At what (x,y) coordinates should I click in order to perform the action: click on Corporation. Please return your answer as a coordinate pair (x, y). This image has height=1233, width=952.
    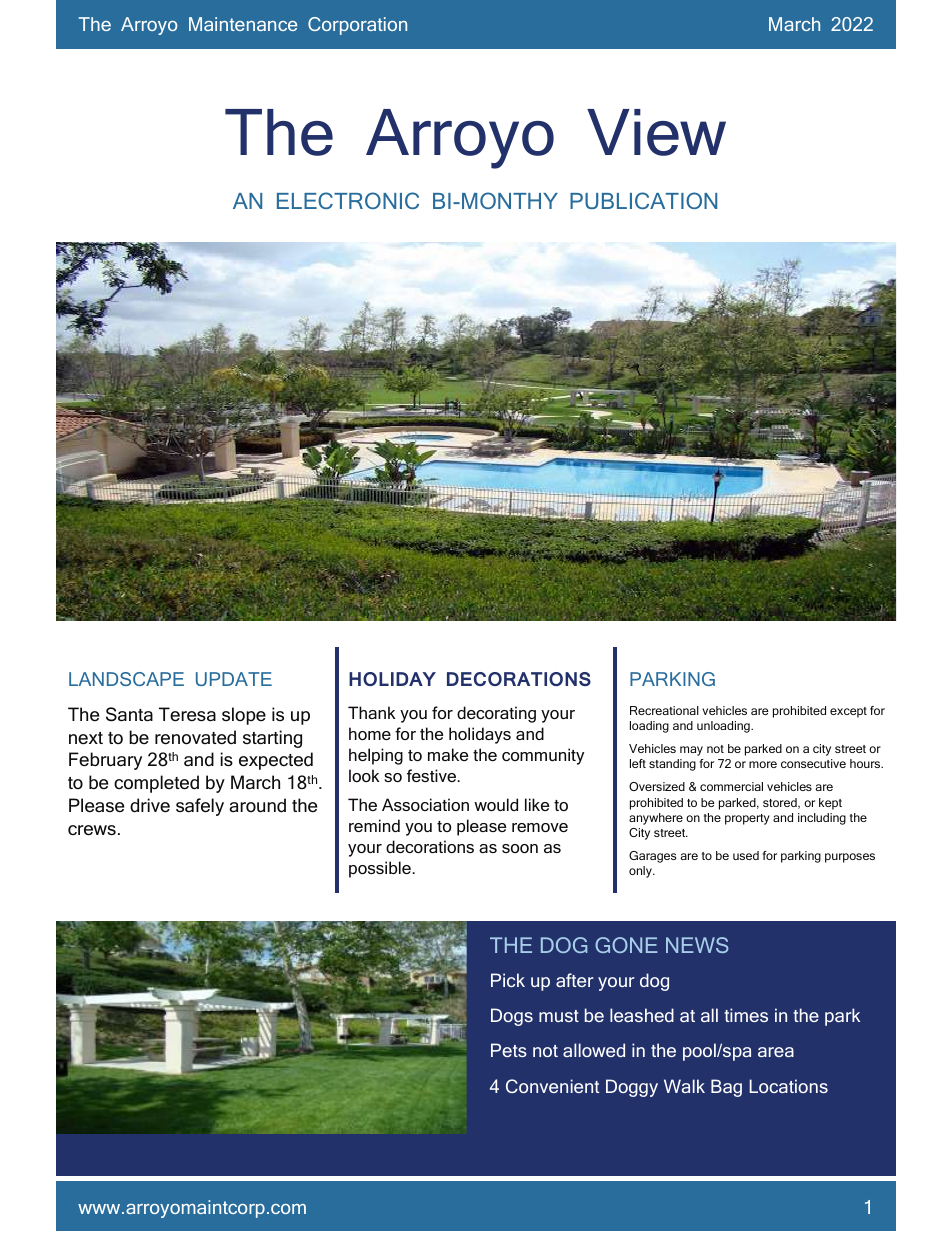
    Looking at the image, I should click on (357, 26).
